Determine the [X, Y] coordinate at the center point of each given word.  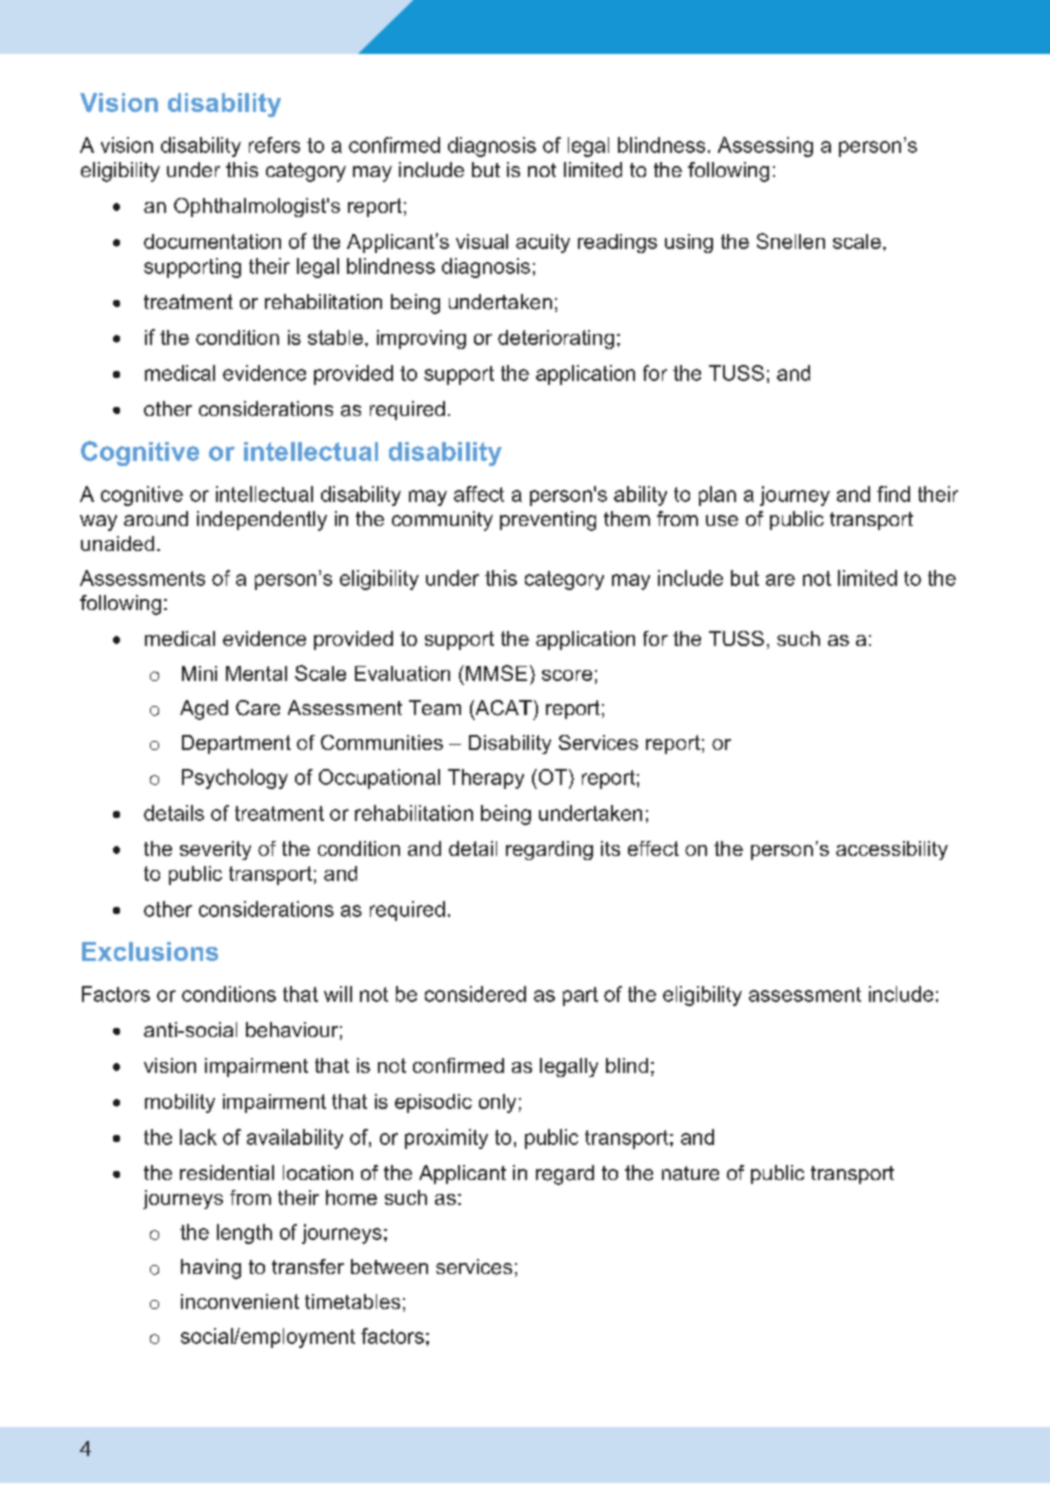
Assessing [765, 147]
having [211, 1269]
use [722, 520]
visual [482, 241]
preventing [548, 521]
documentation [212, 241]
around [156, 518]
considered [475, 994]
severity [215, 850]
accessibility [892, 850]
